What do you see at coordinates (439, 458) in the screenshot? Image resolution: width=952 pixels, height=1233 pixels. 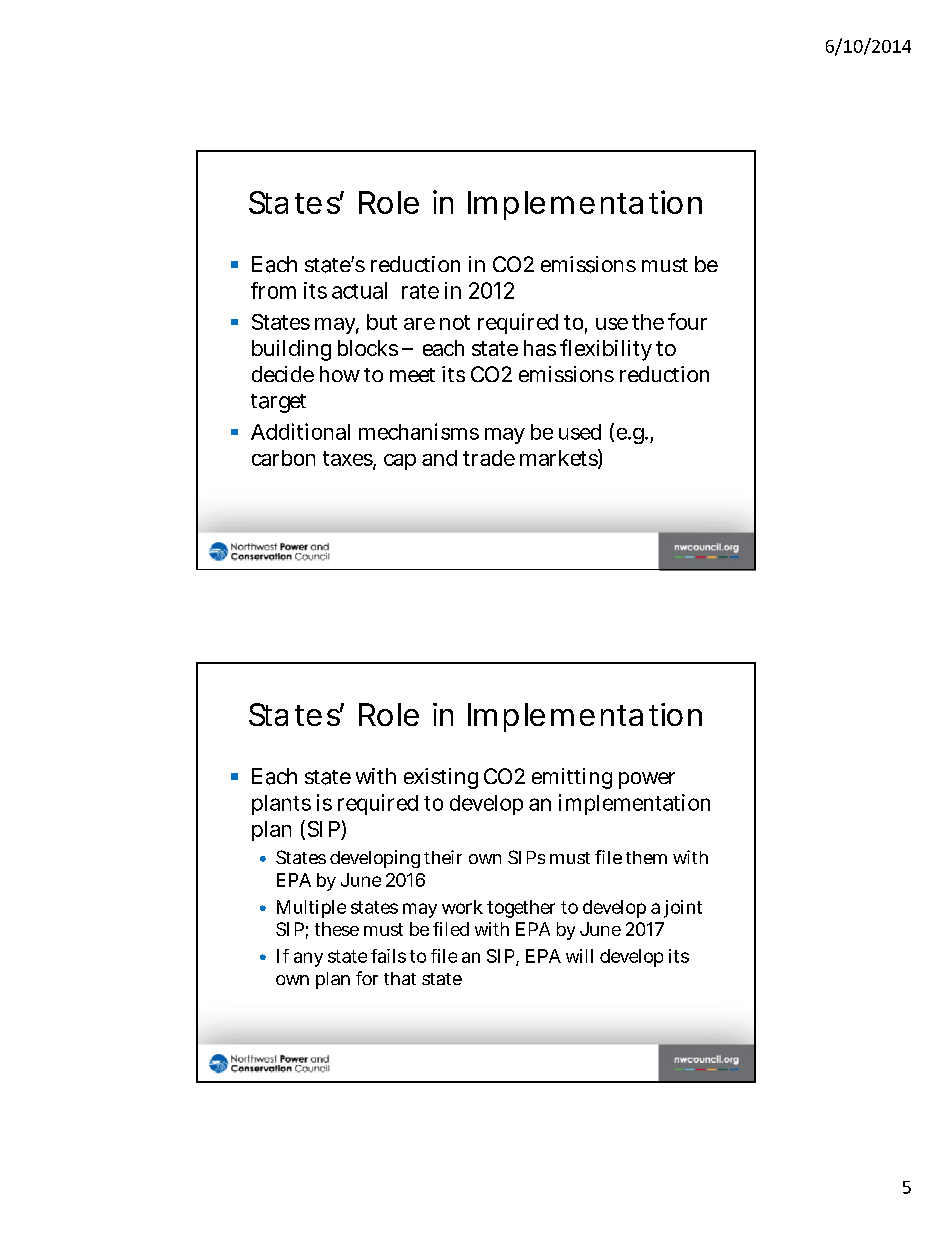 I see `and` at bounding box center [439, 458].
